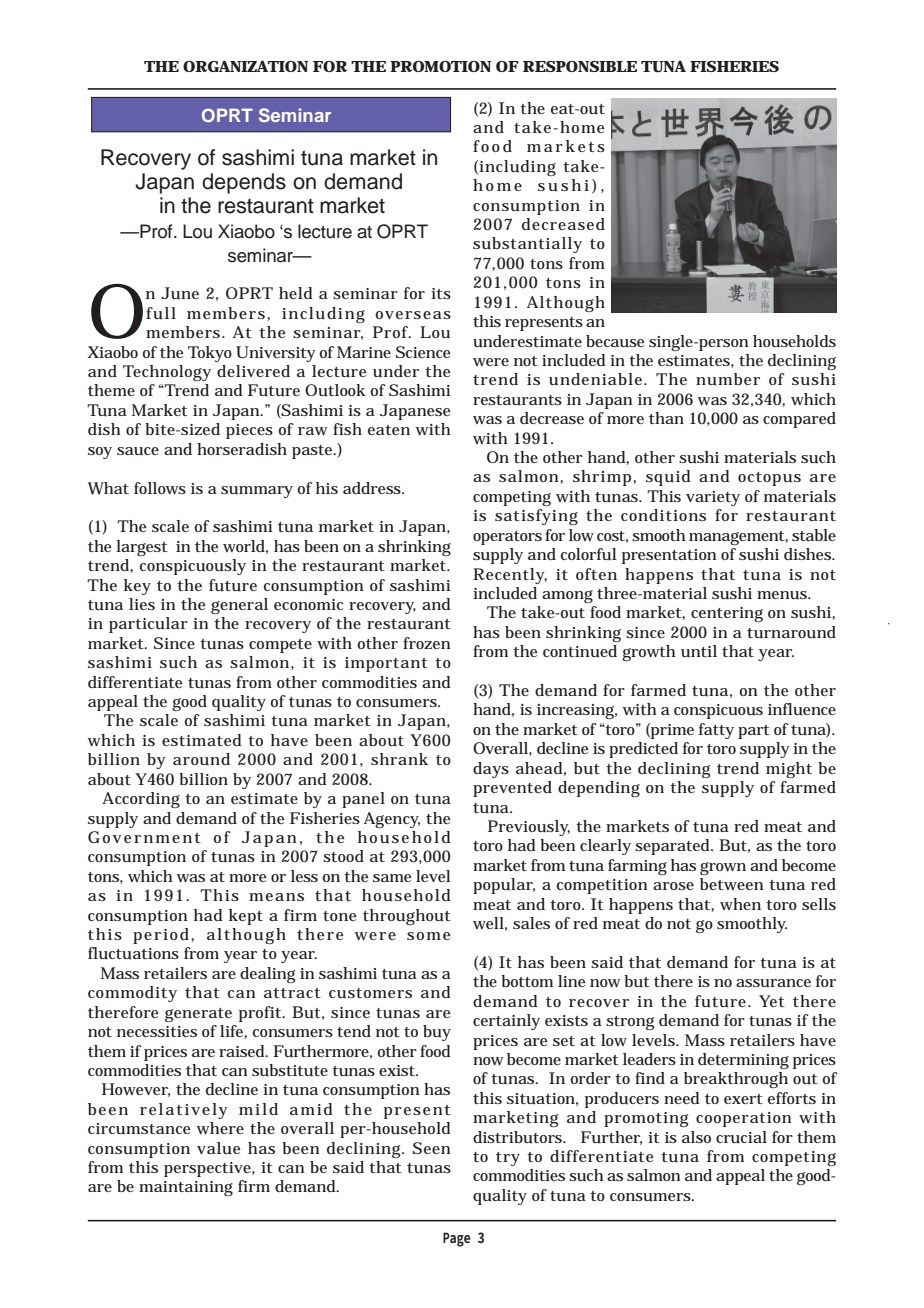  I want to click on ORGANIZATION, so click(245, 66).
